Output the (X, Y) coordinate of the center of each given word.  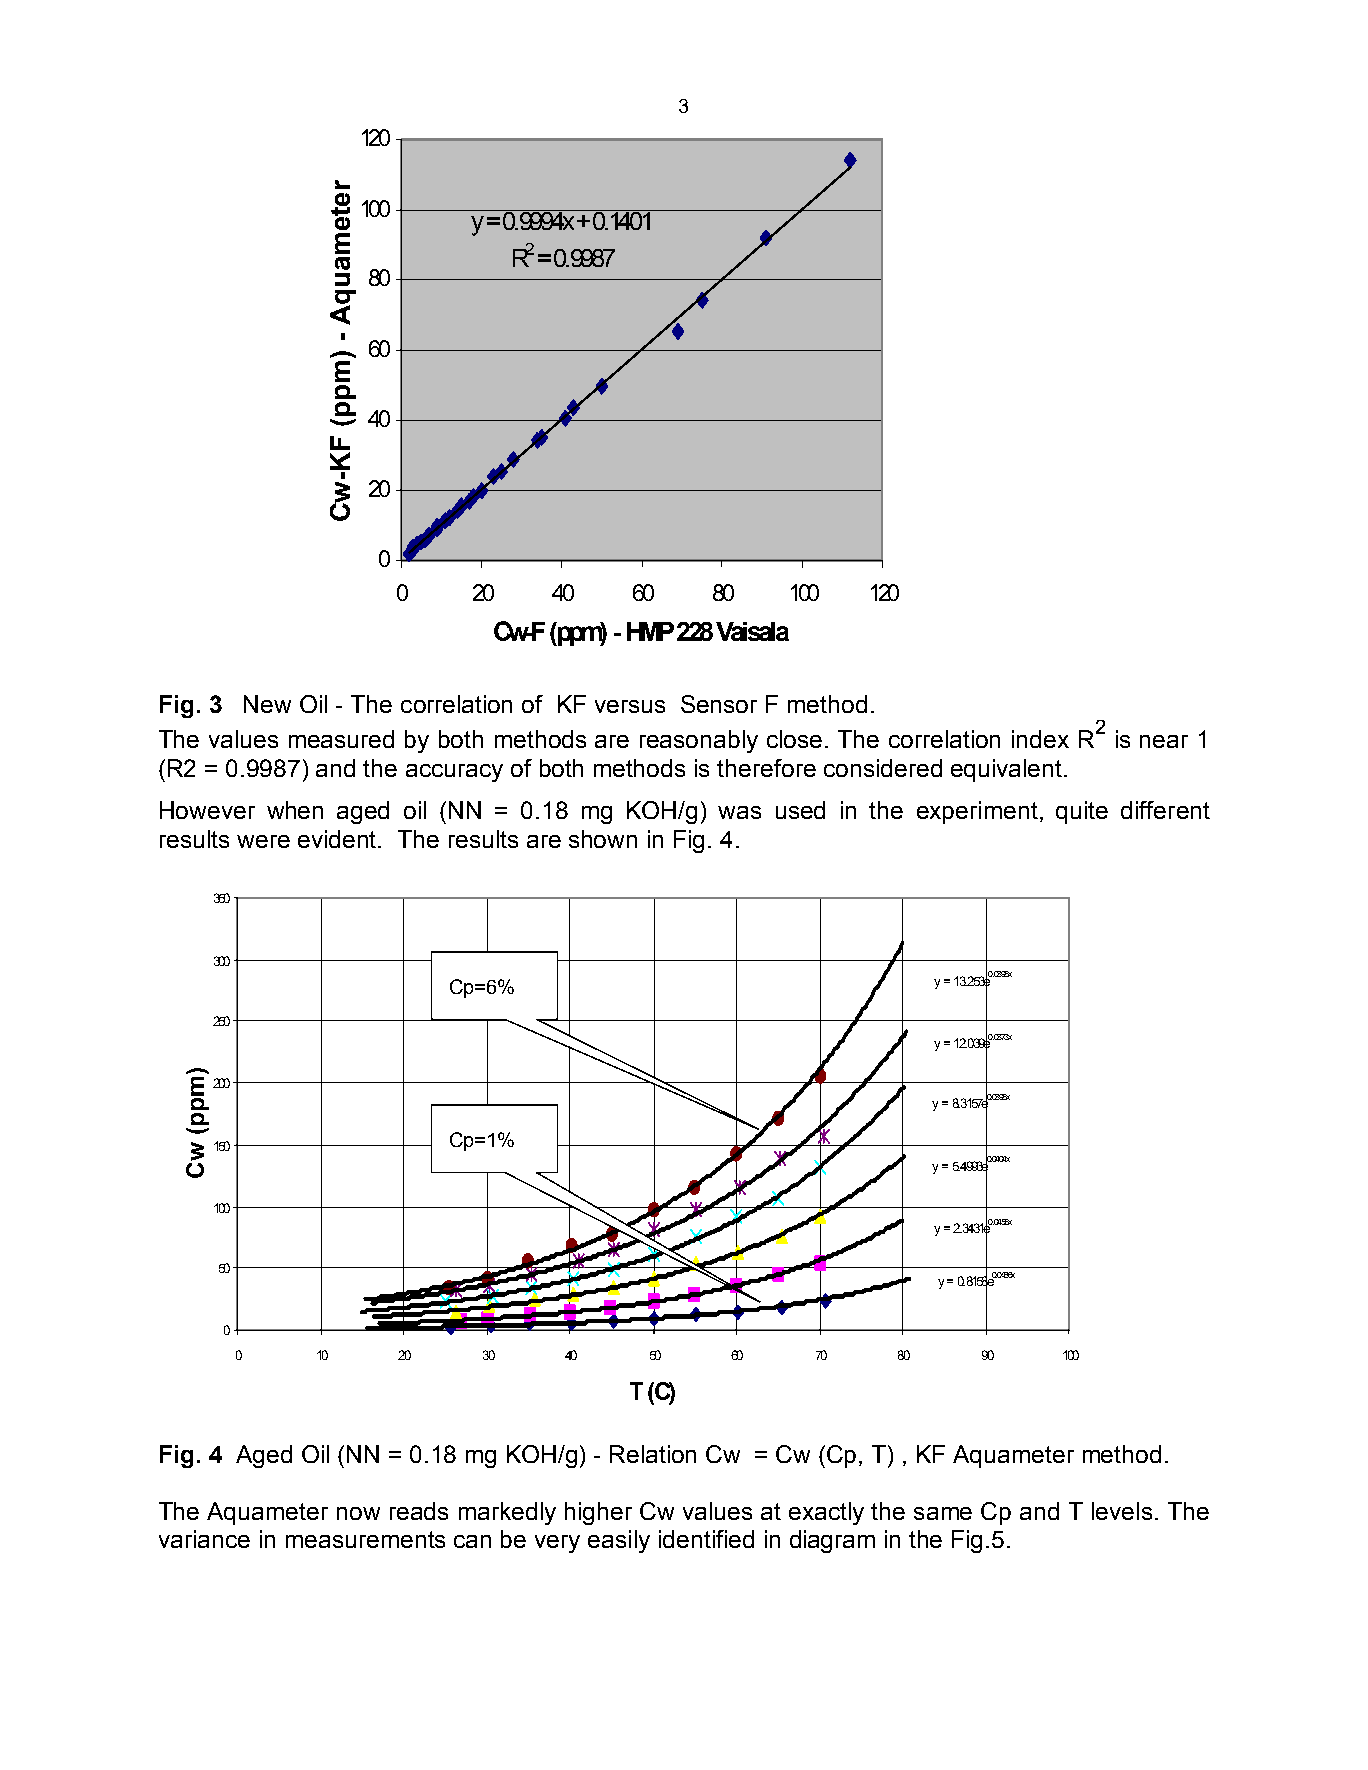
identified (706, 1539)
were (263, 841)
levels (1122, 1511)
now (358, 1513)
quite (1082, 812)
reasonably (699, 741)
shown (603, 839)
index (1040, 739)
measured (341, 739)
